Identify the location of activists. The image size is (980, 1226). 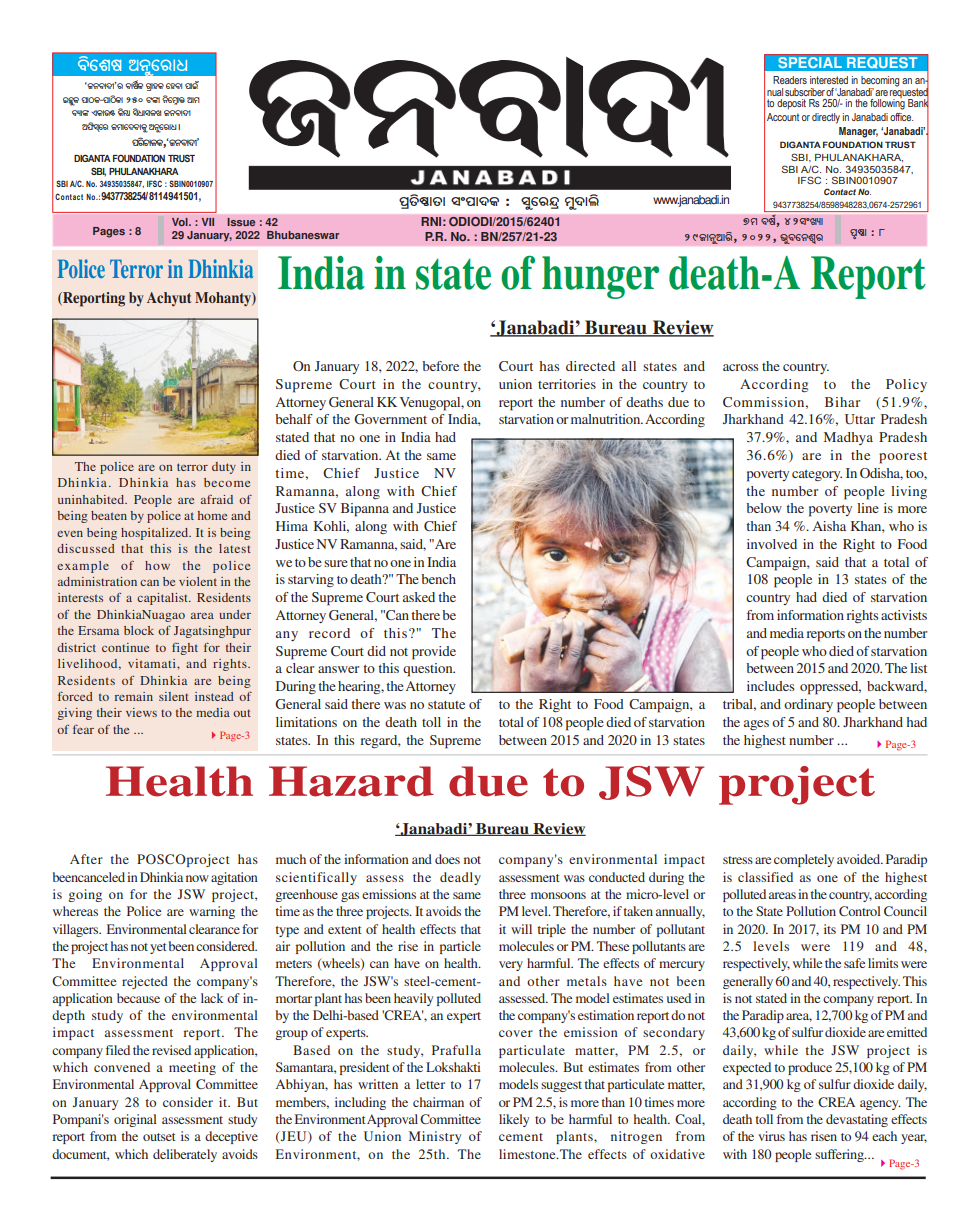
(904, 615).
